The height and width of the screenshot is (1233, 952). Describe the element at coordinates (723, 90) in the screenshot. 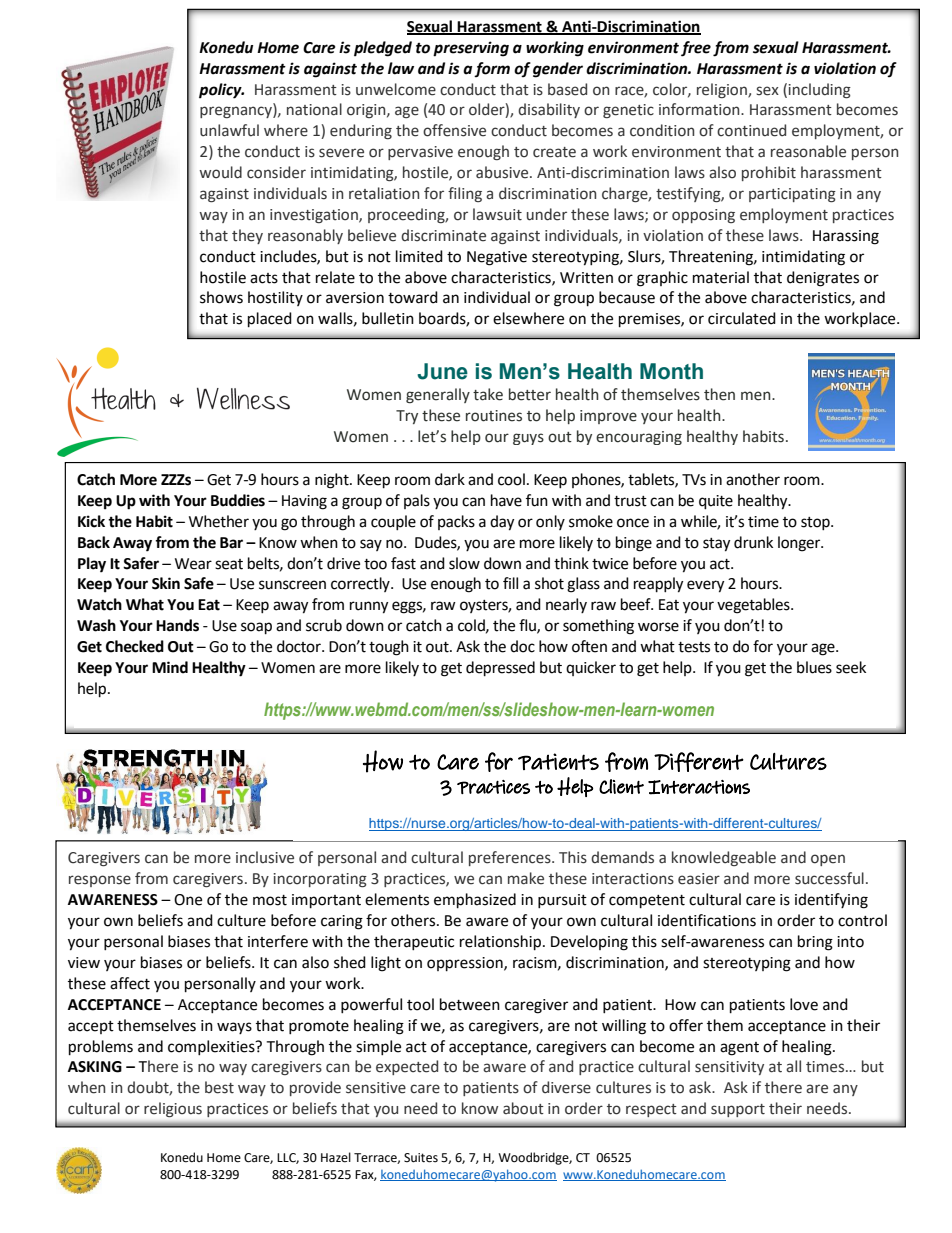

I see `religion` at that location.
